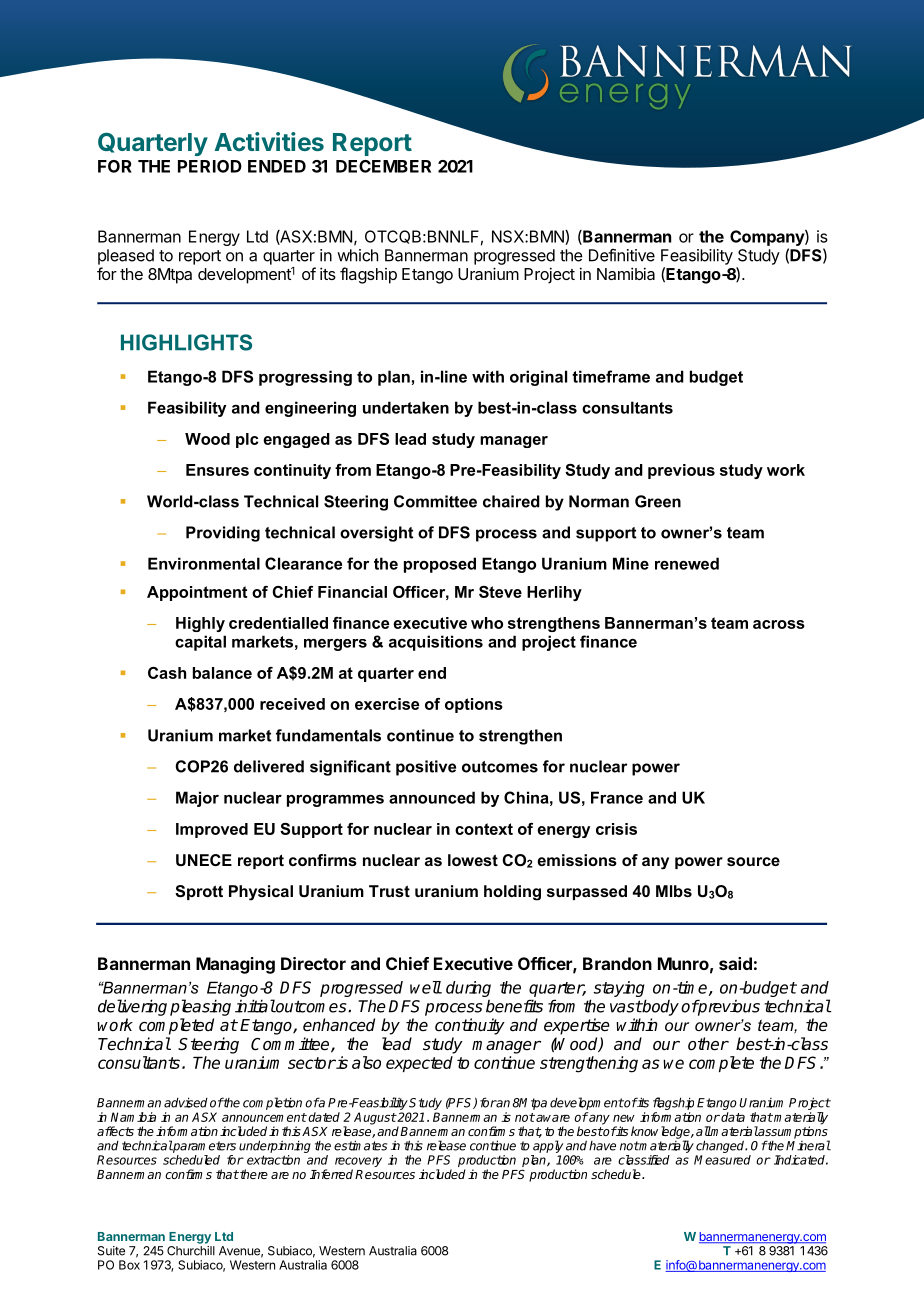 This image has width=924, height=1308. What do you see at coordinates (622, 255) in the image?
I see `Definitive` at bounding box center [622, 255].
